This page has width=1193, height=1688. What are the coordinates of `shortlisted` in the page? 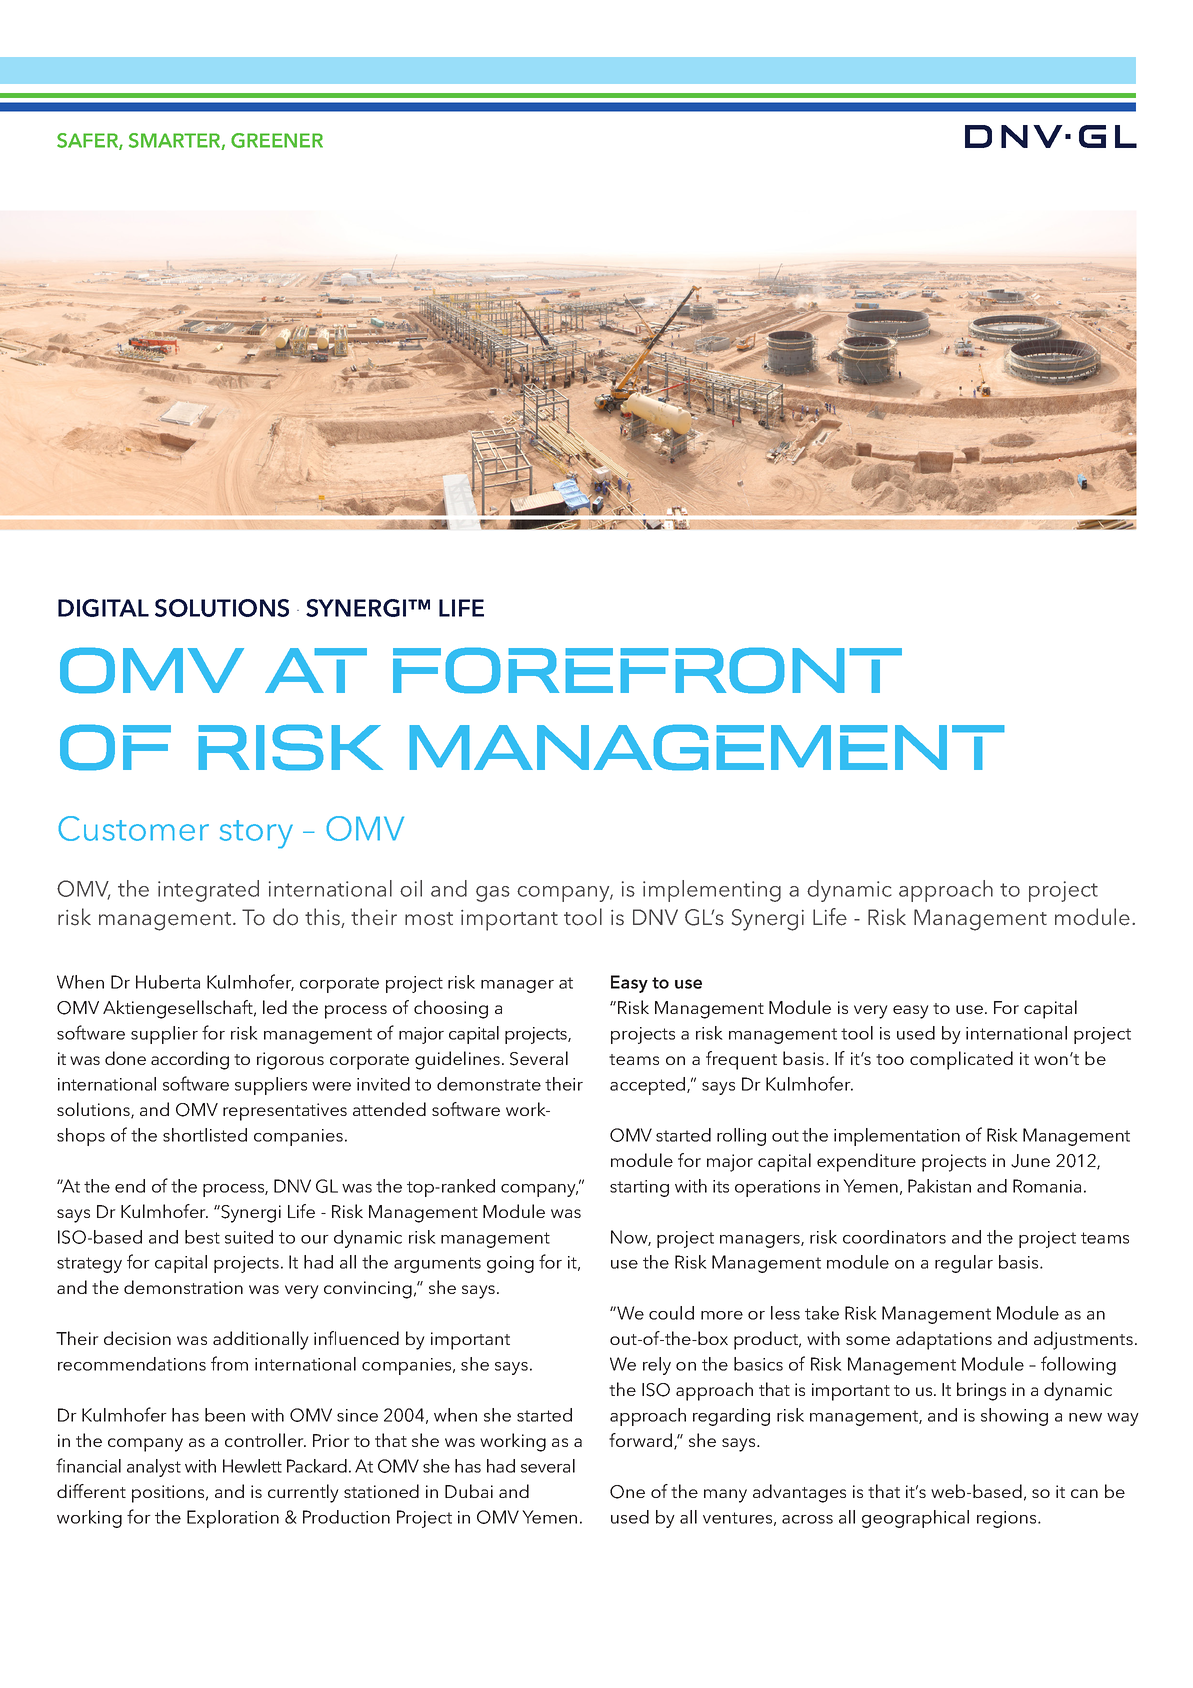 It's located at (205, 1135).
